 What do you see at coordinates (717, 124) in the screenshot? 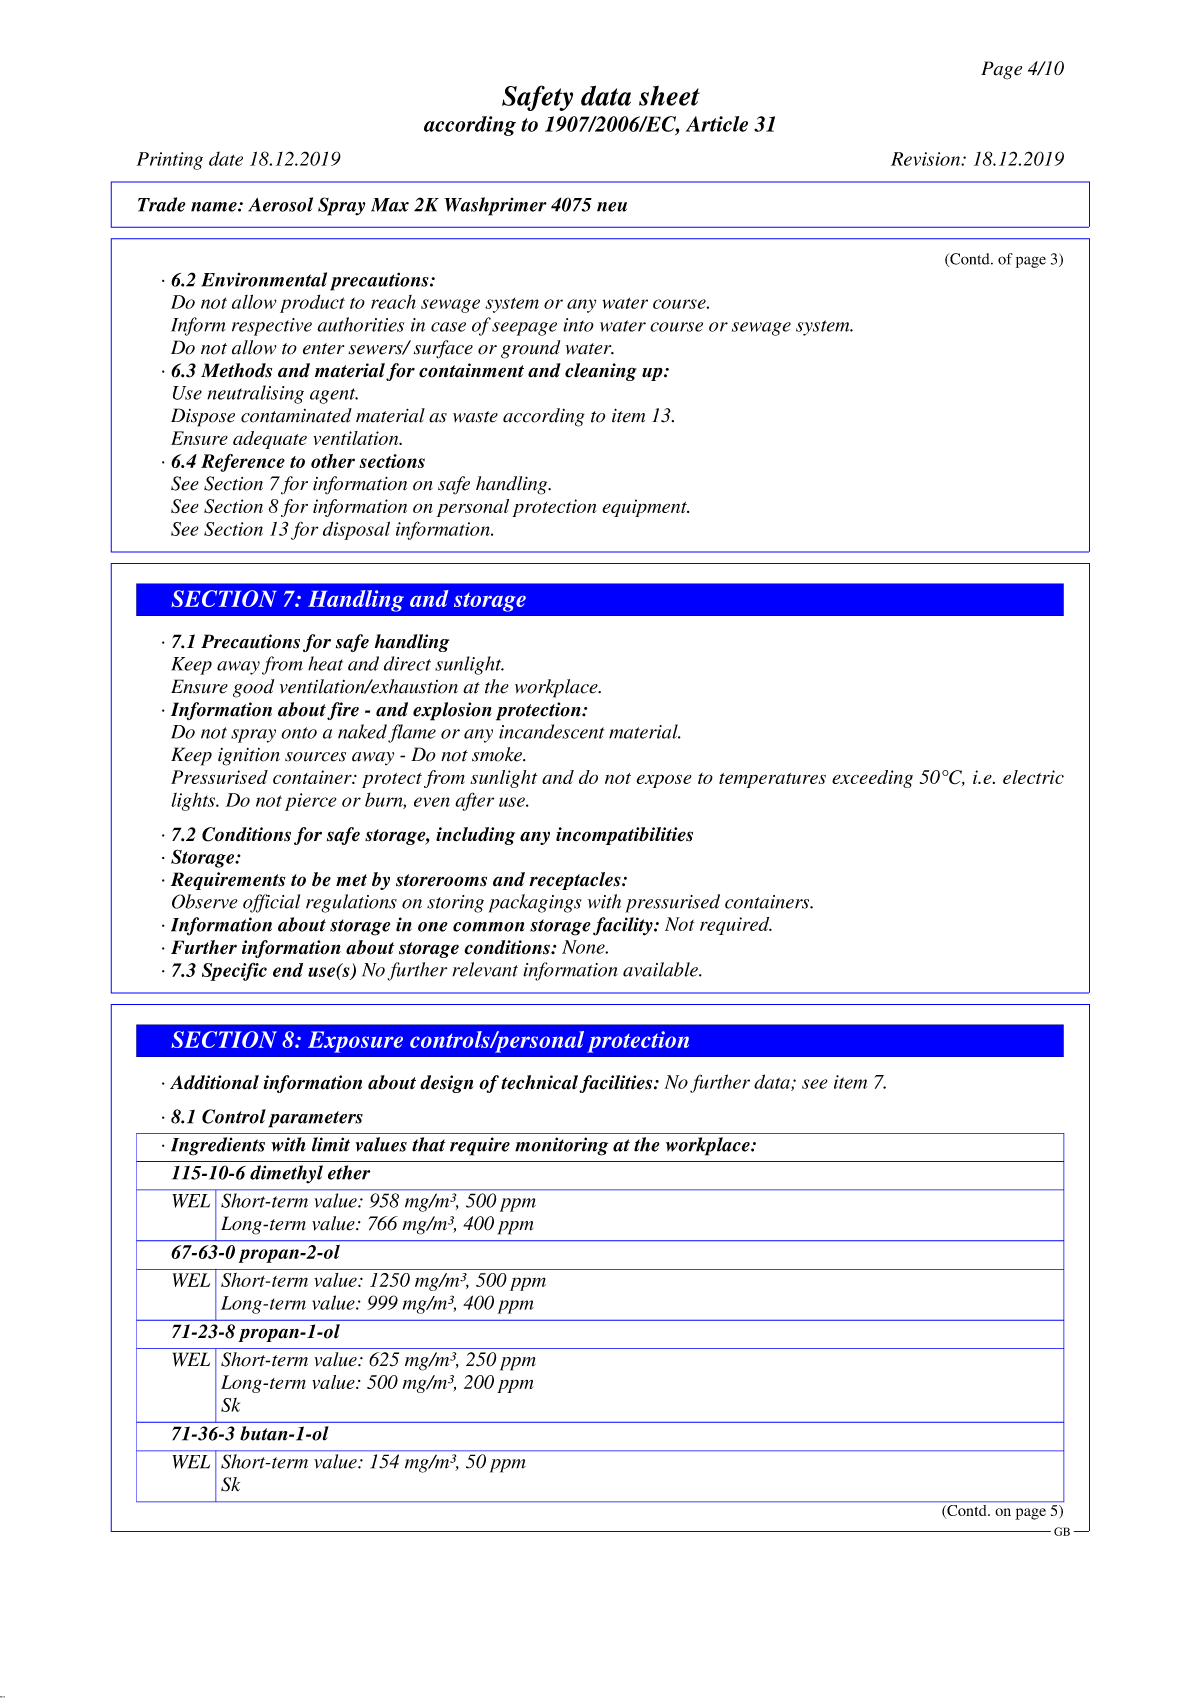
I see `Article` at bounding box center [717, 124].
